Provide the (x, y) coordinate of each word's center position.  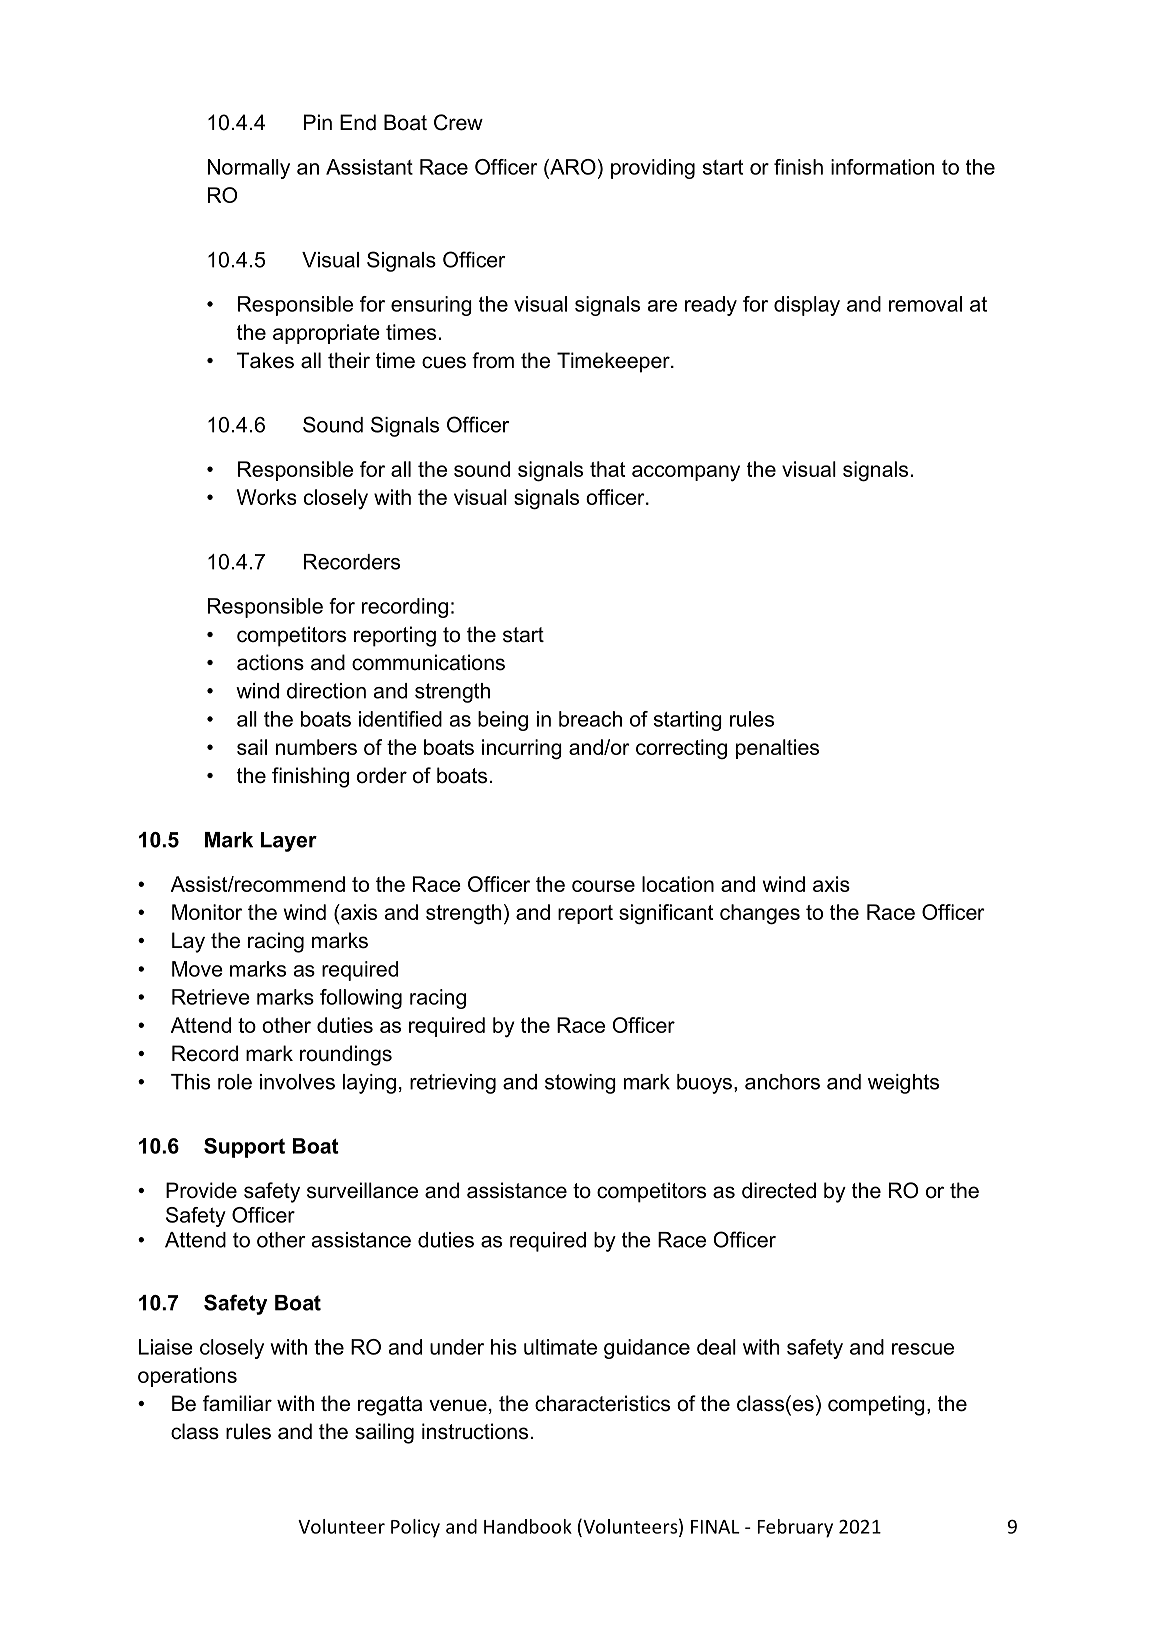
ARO (572, 167)
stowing (580, 1084)
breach (590, 719)
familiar (237, 1403)
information (882, 167)
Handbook (528, 1526)
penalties (777, 749)
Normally (249, 169)
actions (270, 662)
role (235, 1082)
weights (903, 1084)
